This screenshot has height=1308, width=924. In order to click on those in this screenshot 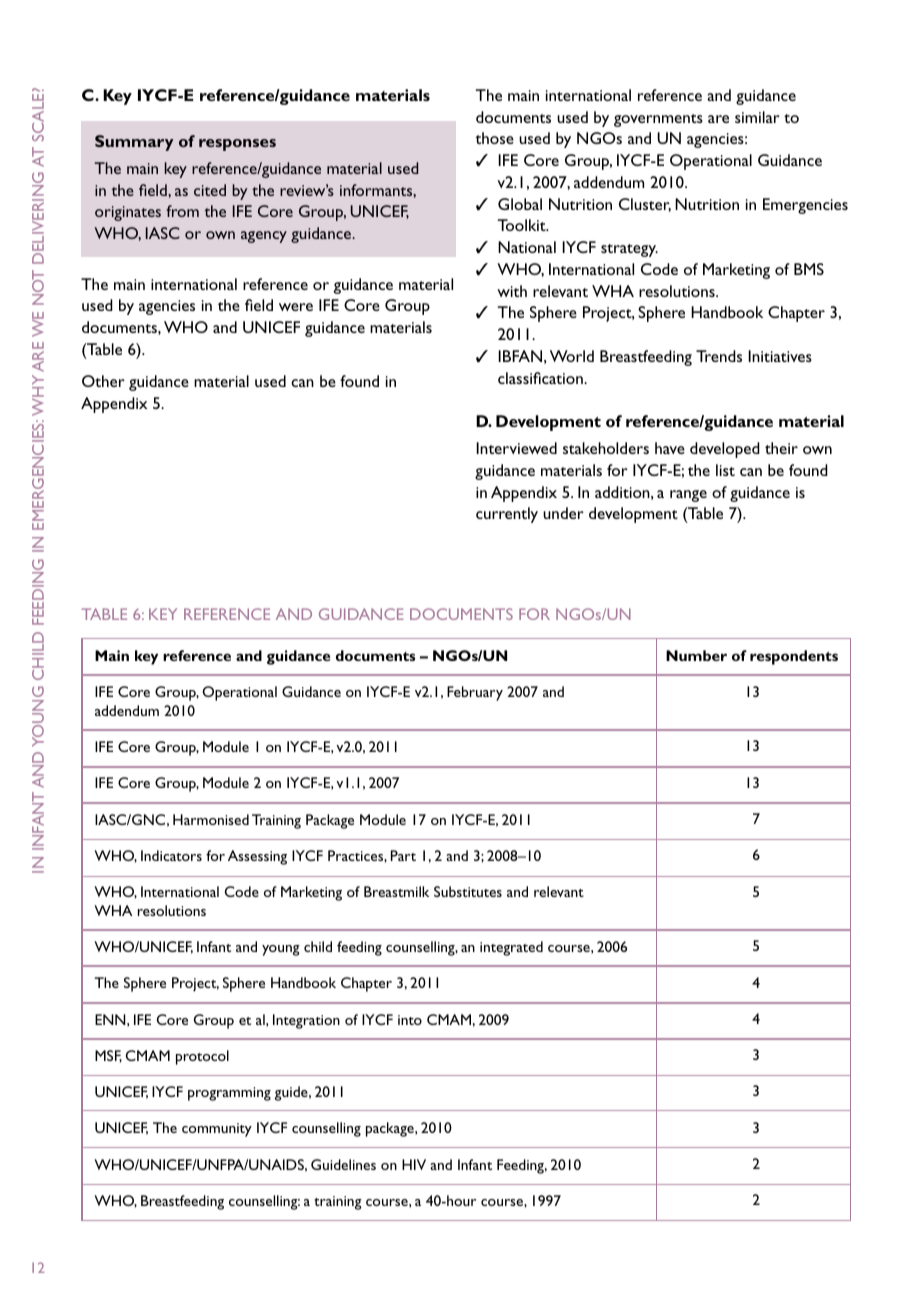, I will do `click(494, 138)`.
